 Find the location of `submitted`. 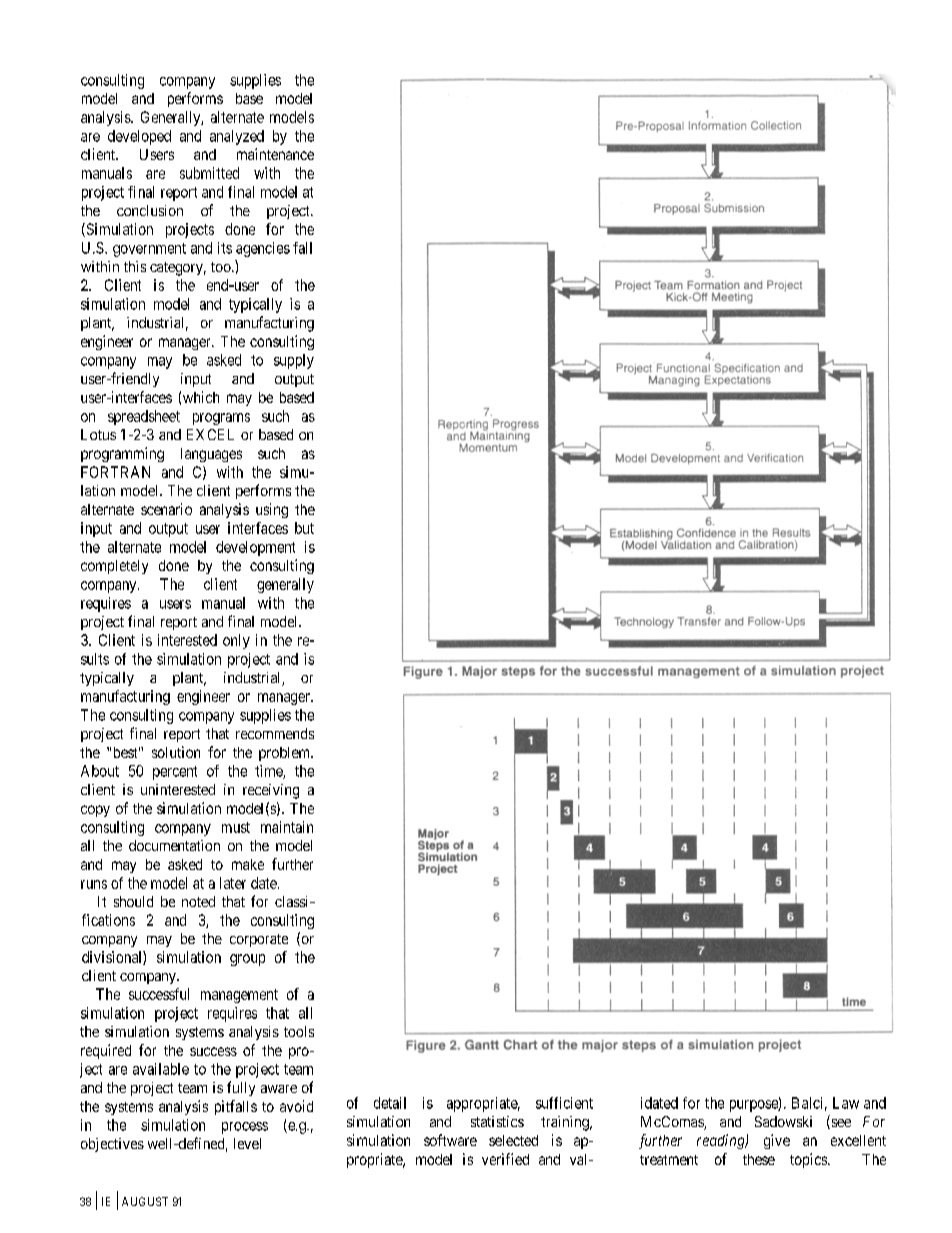

submitted is located at coordinates (209, 173).
